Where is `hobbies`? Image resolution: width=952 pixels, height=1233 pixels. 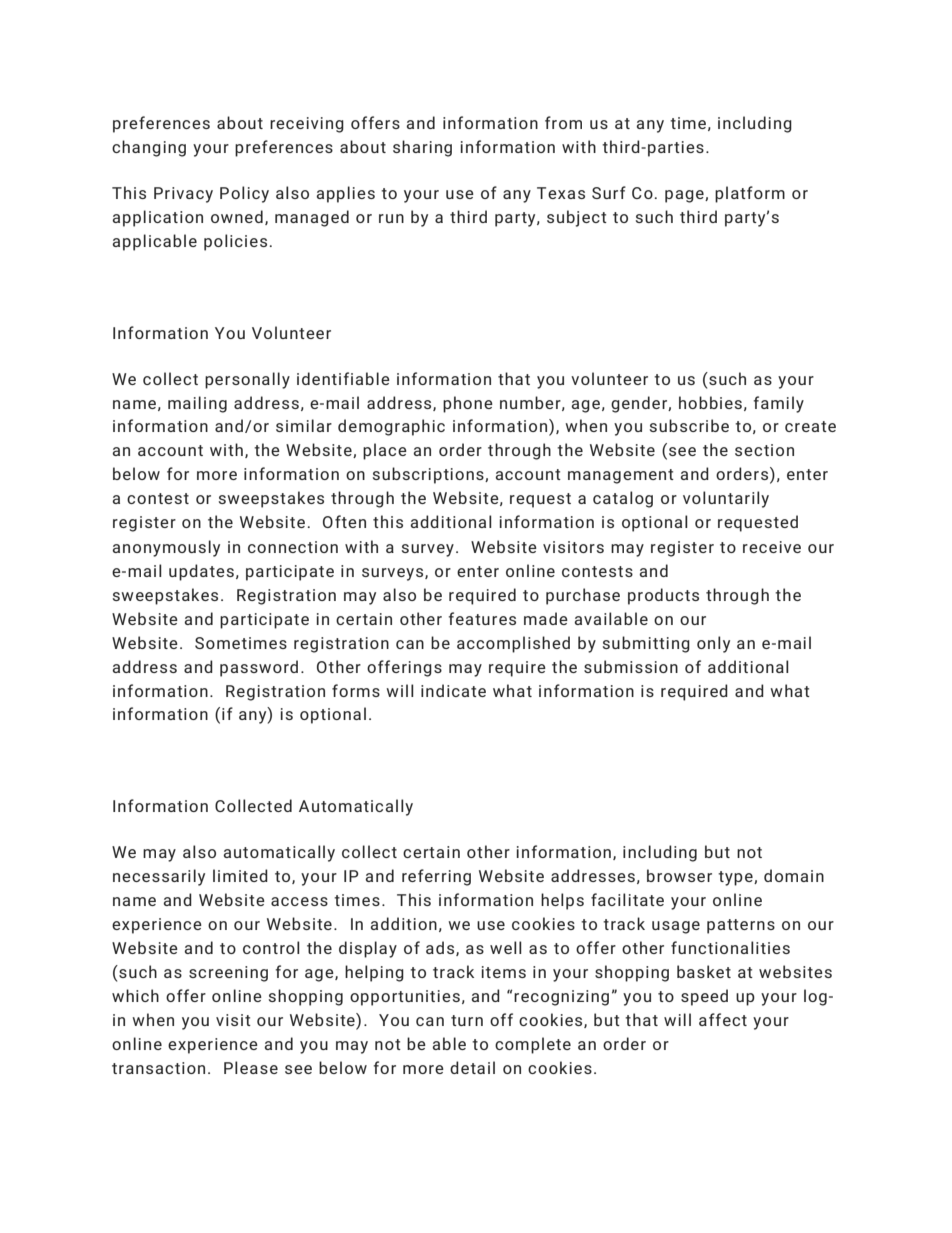
hobbies is located at coordinates (710, 402).
